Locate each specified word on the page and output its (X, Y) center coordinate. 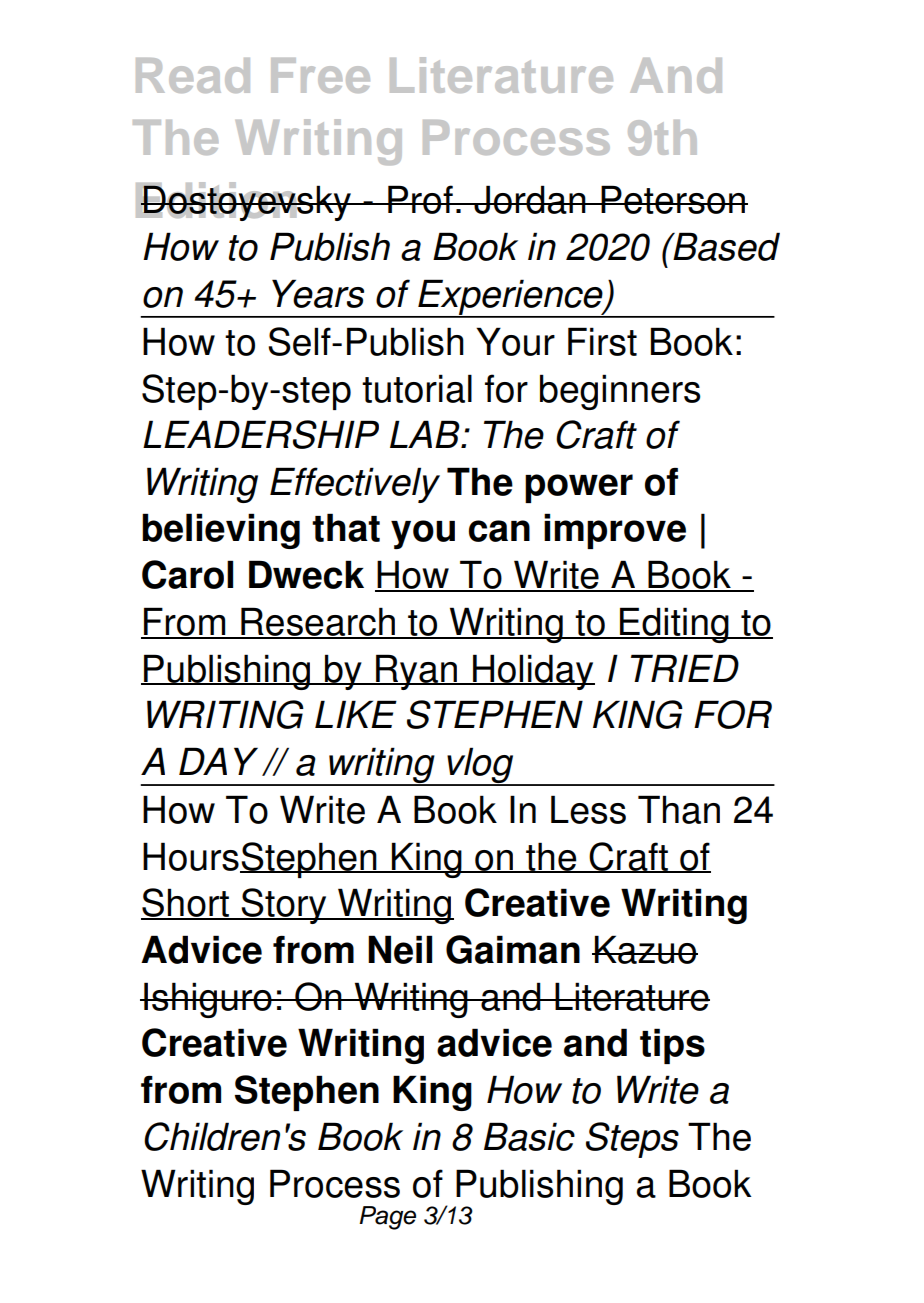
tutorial (417, 388)
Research (318, 622)
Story (284, 906)
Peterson (673, 199)
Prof (420, 199)
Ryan (417, 672)
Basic (529, 1136)
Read (193, 75)
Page (387, 1218)
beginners (620, 392)
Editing (674, 625)
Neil (400, 949)
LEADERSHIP (261, 434)
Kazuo (645, 949)
